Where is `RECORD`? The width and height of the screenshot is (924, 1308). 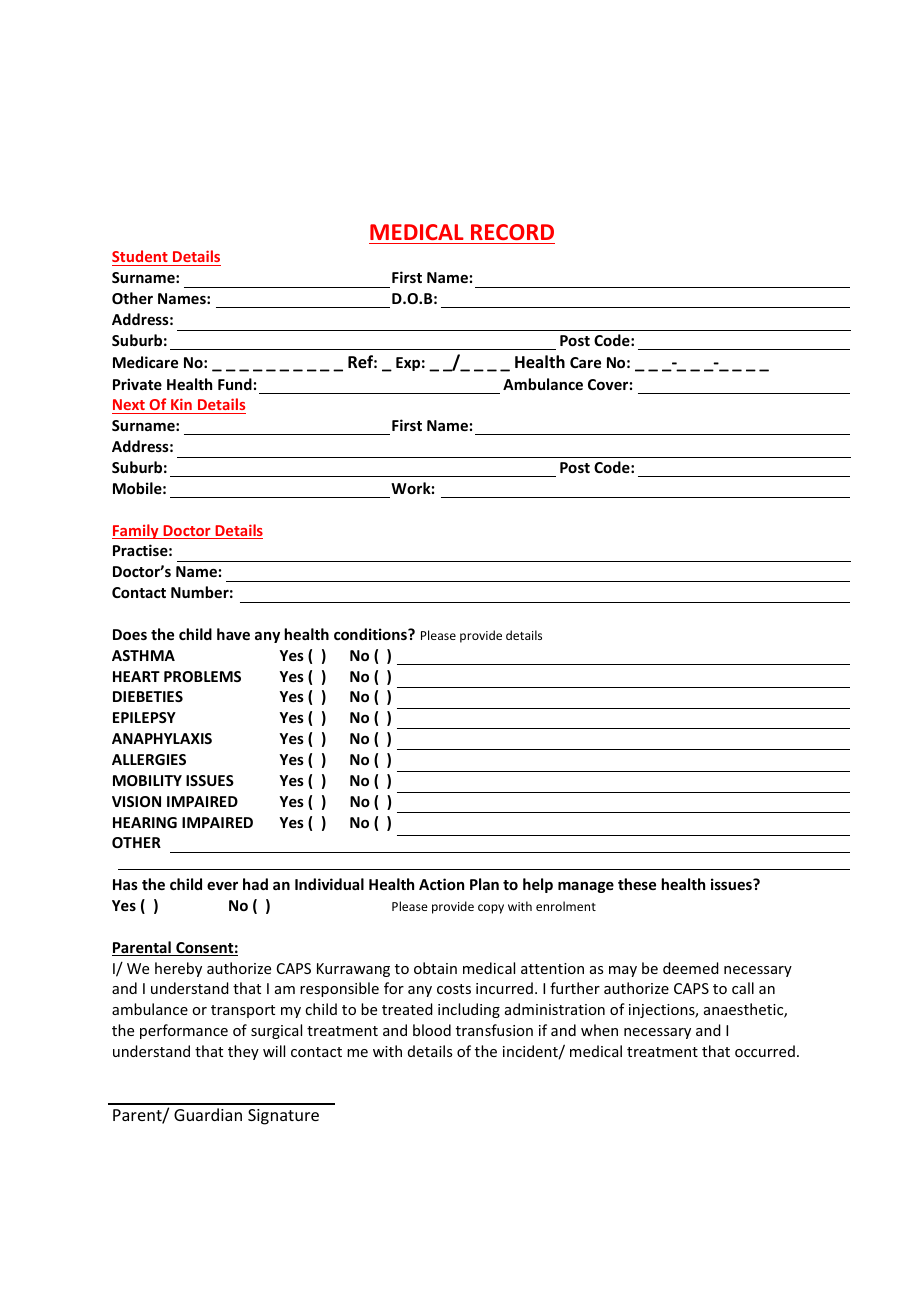
RECORD is located at coordinates (512, 232).
